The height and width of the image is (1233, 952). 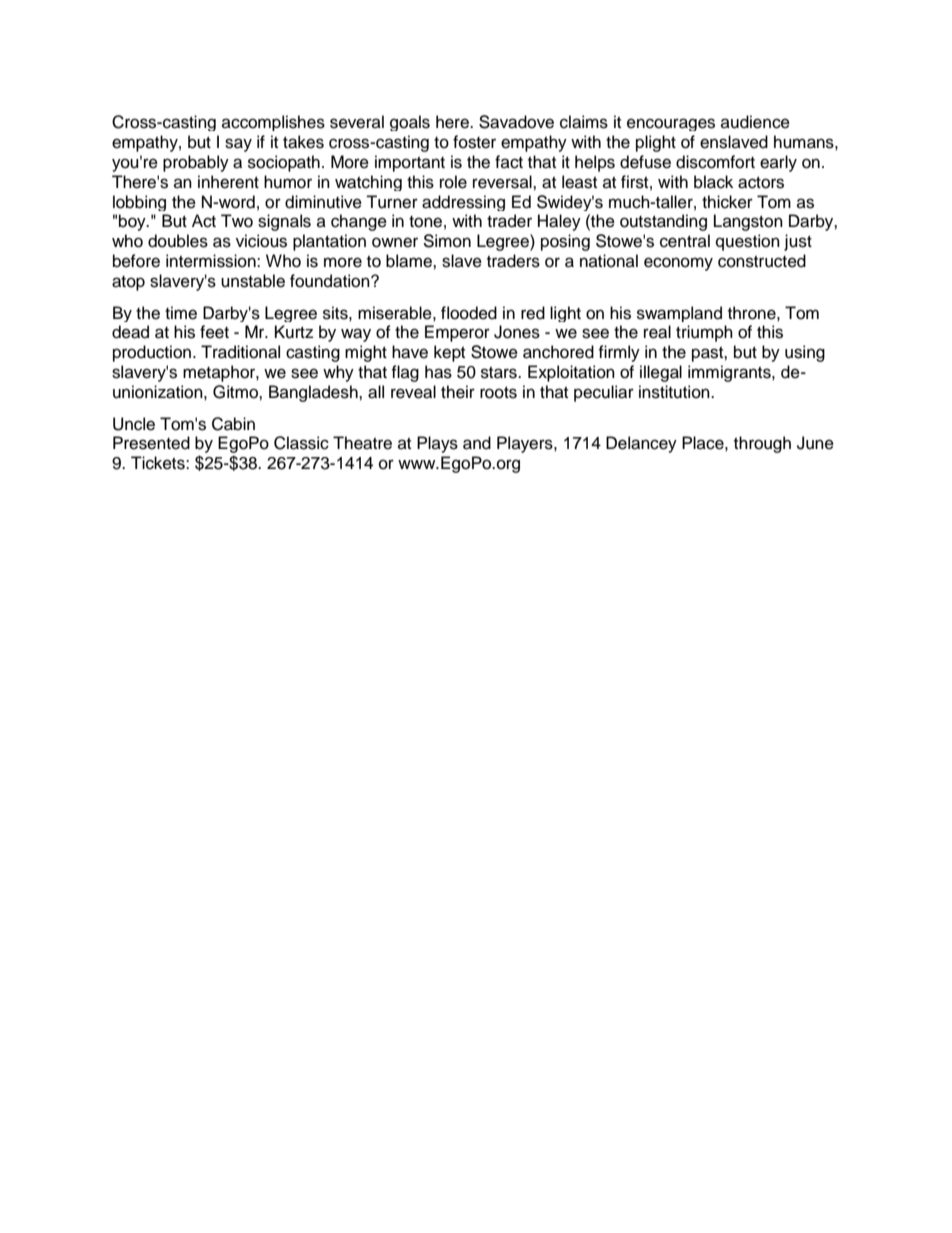 I want to click on say, so click(x=238, y=145).
